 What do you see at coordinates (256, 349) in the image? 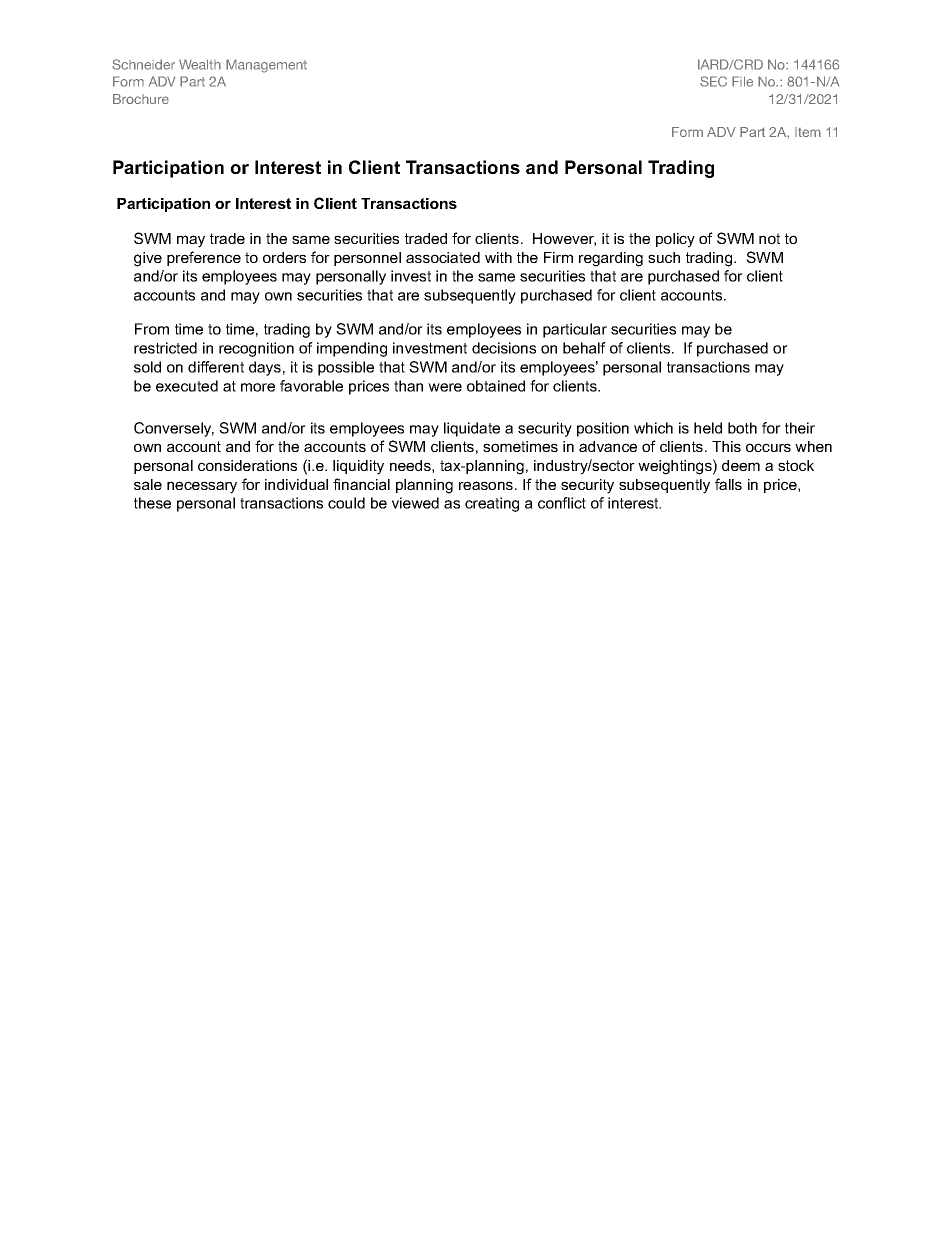
I see `recognition` at bounding box center [256, 349].
